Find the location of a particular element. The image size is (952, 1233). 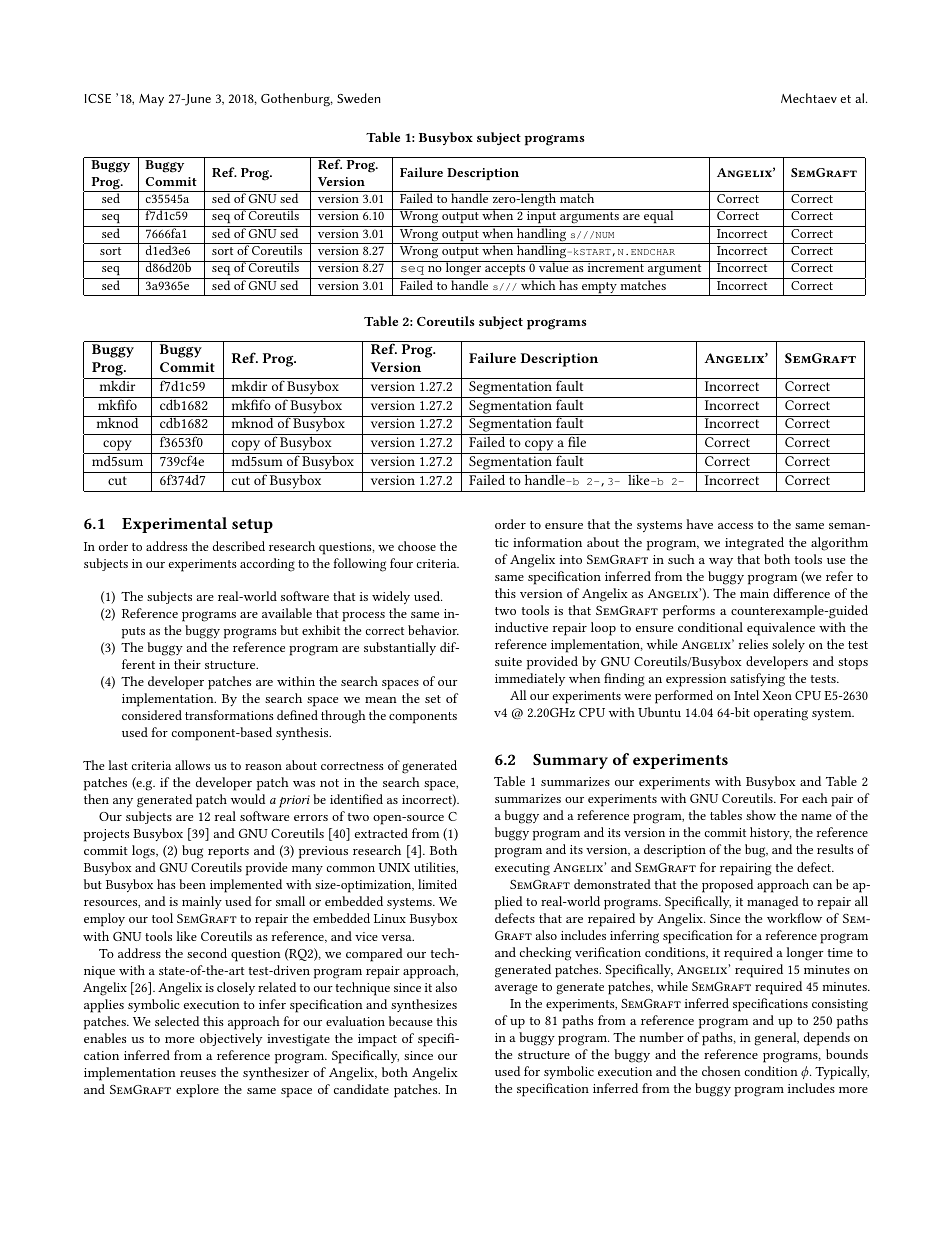

Summary is located at coordinates (570, 761).
